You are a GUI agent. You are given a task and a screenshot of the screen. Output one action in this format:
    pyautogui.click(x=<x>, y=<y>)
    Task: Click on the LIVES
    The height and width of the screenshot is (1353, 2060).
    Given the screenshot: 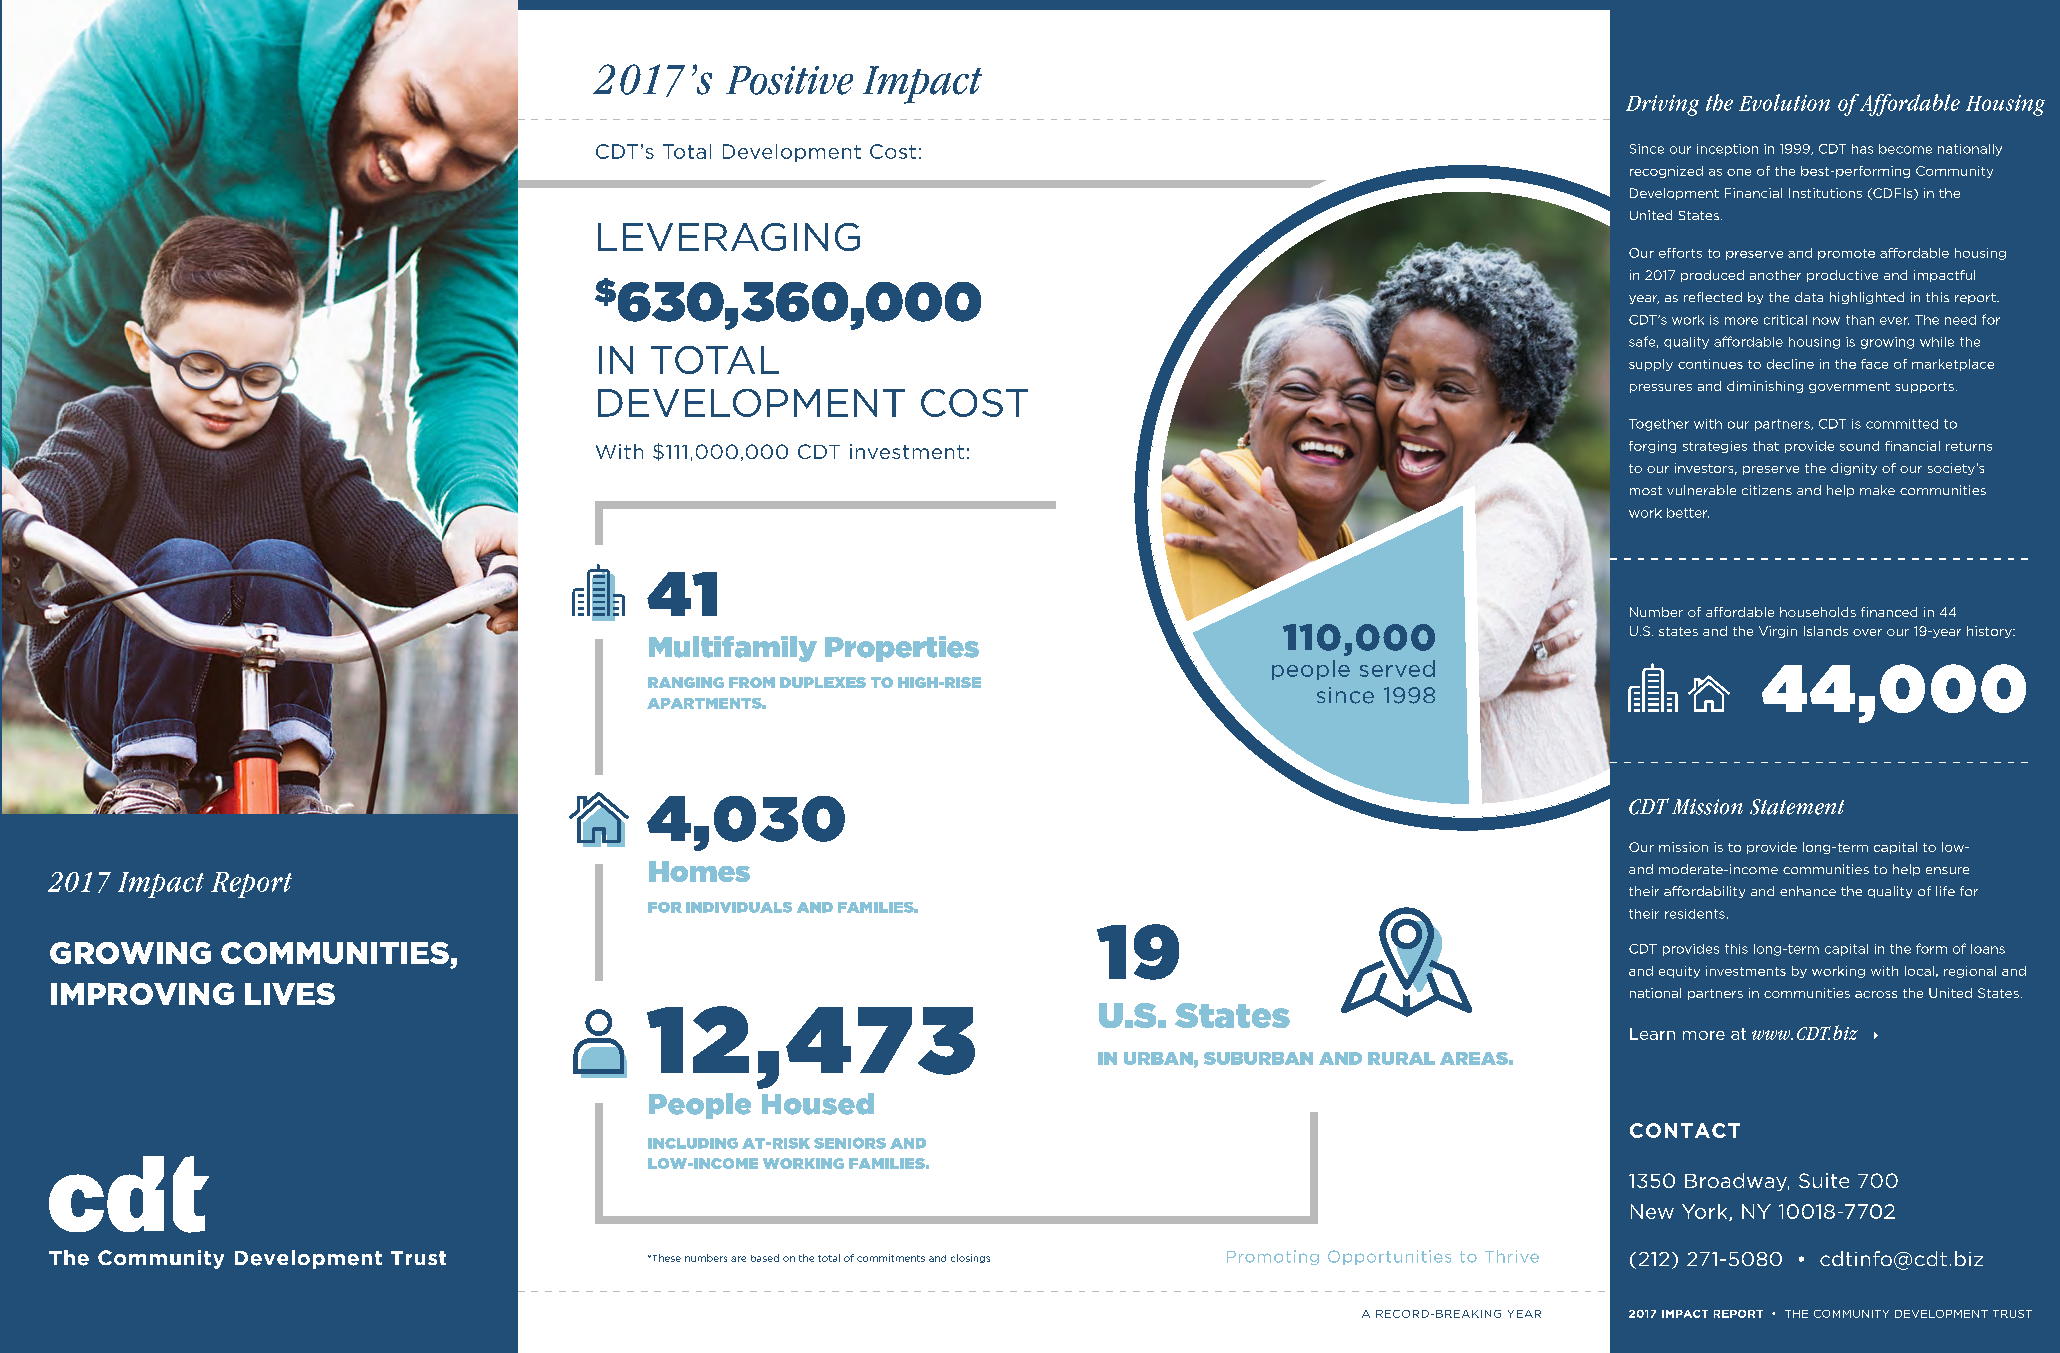 What is the action you would take?
    pyautogui.click(x=290, y=994)
